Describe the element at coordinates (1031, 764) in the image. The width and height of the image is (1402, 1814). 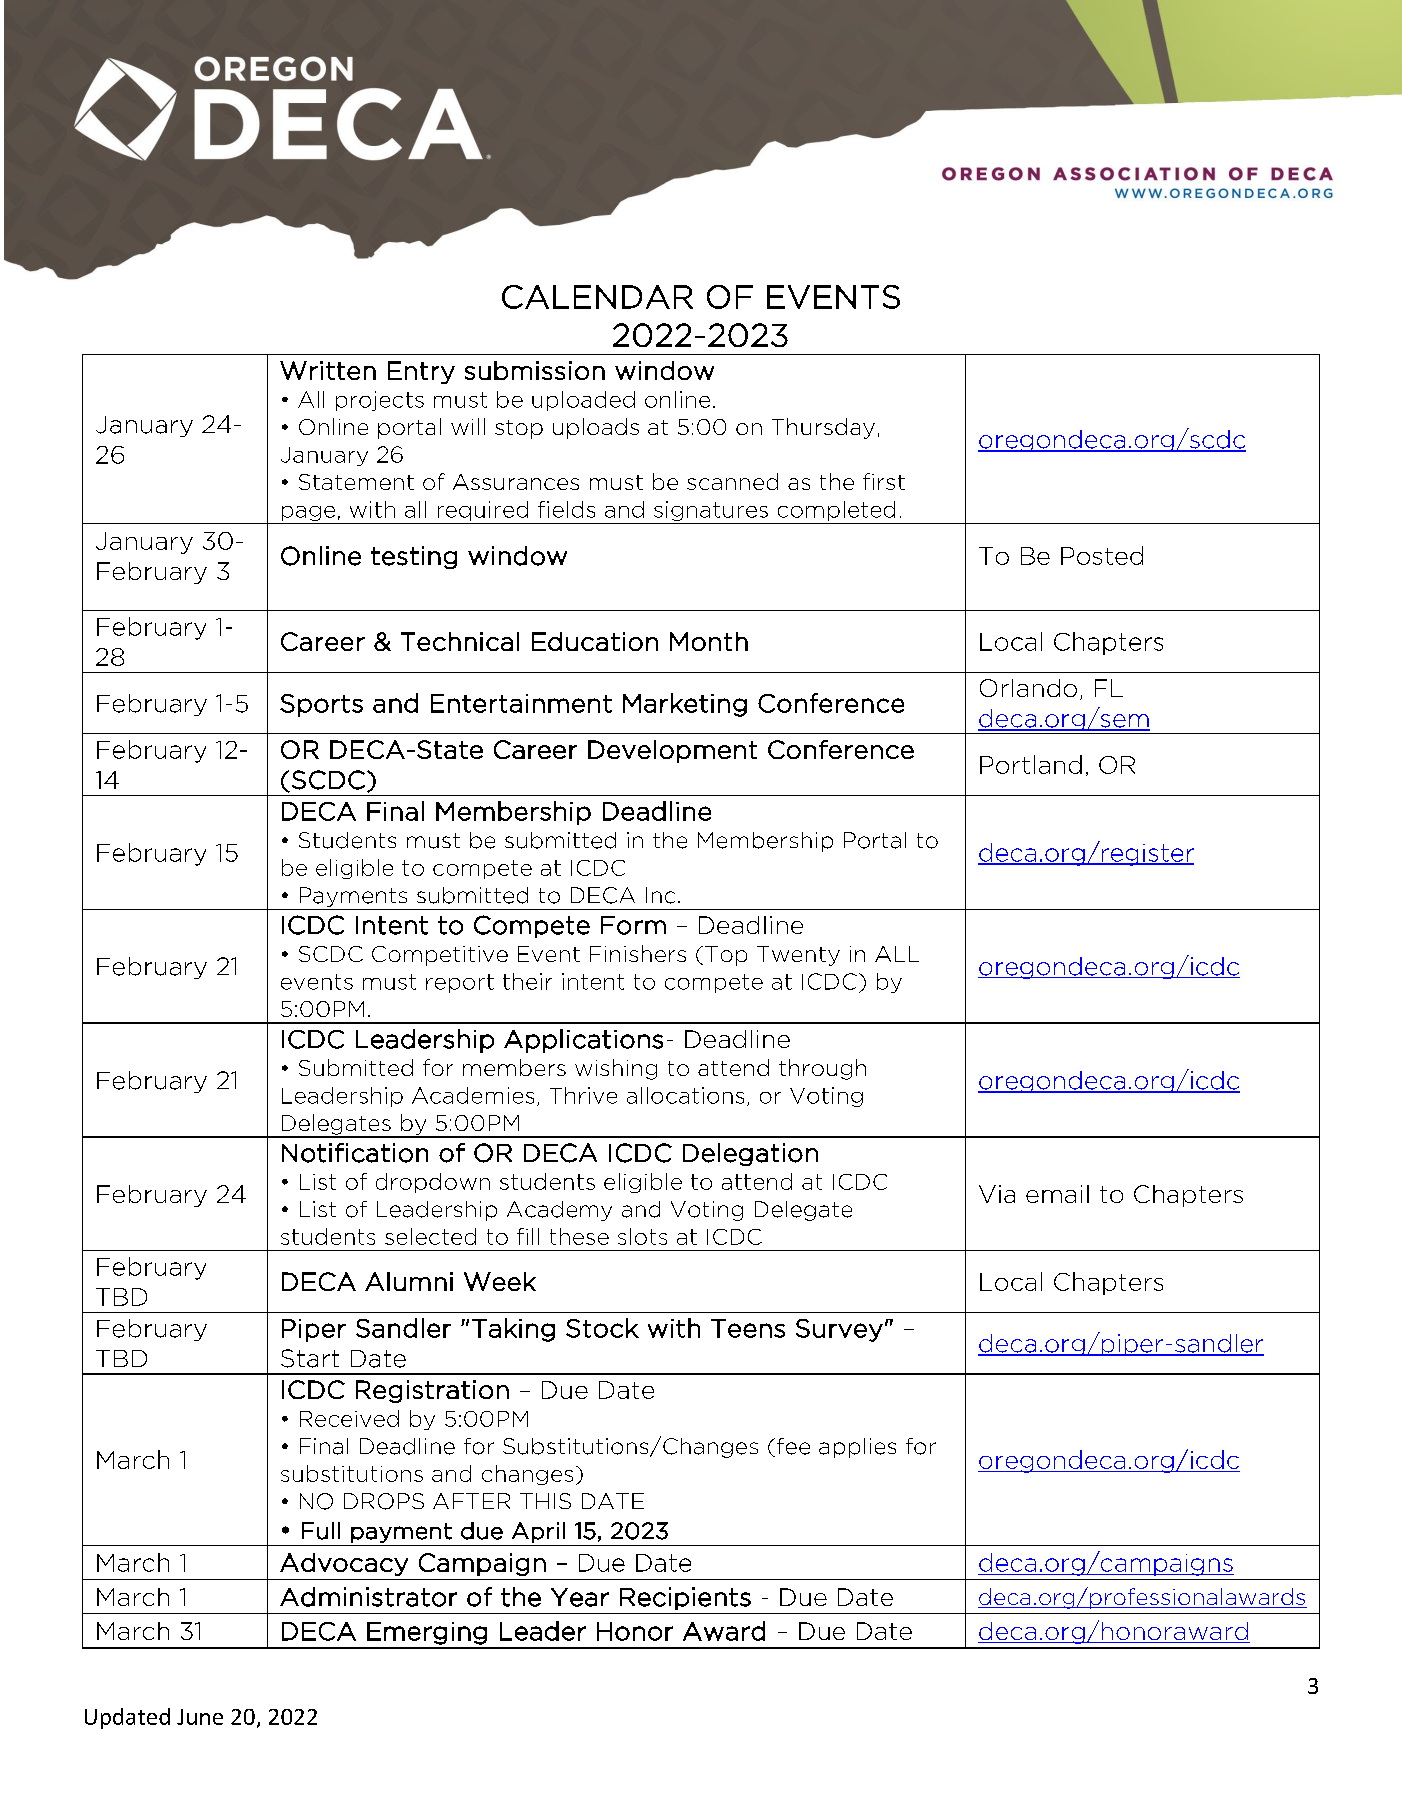
I see `Portland` at that location.
